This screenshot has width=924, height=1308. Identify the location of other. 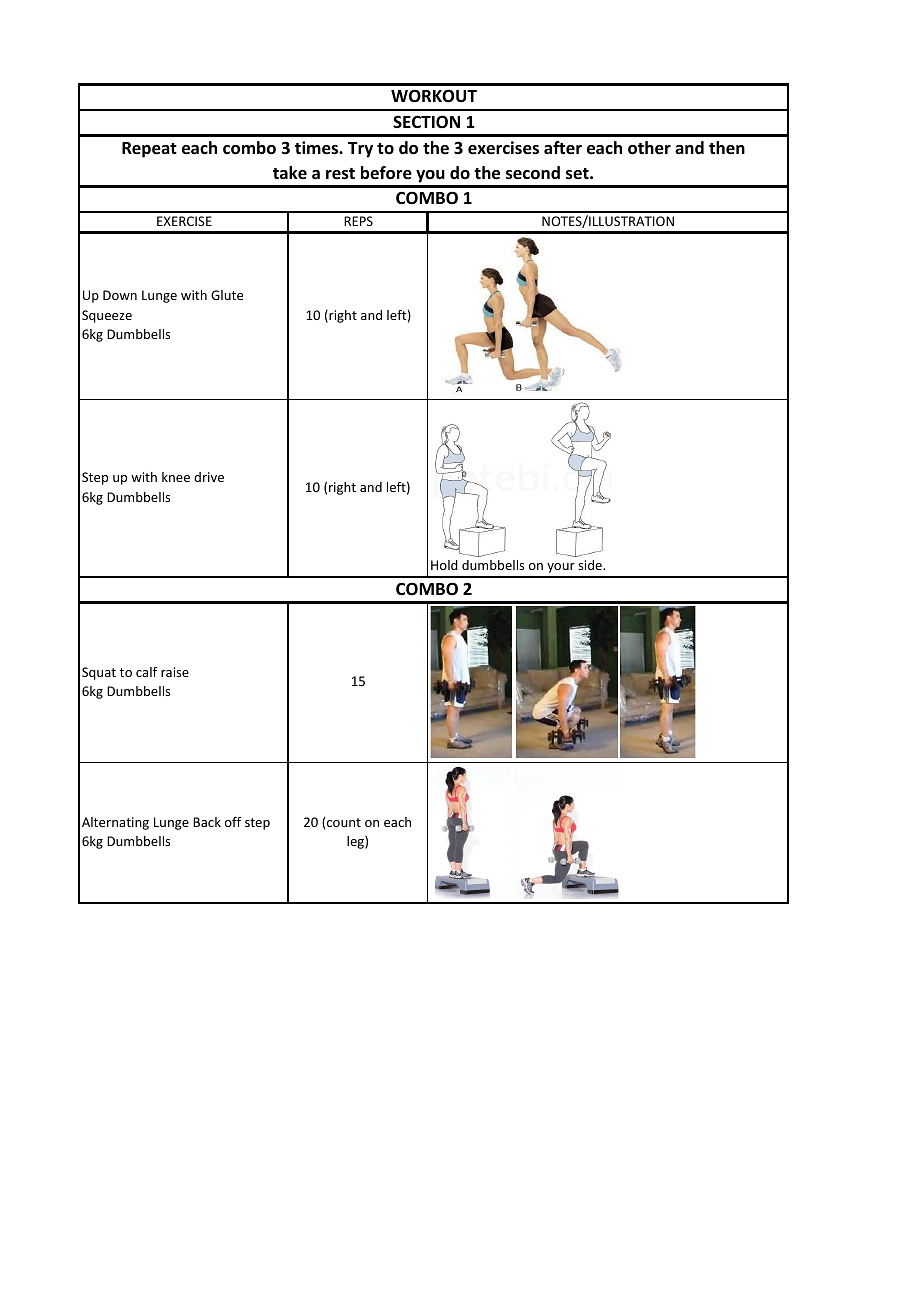
(649, 148).
